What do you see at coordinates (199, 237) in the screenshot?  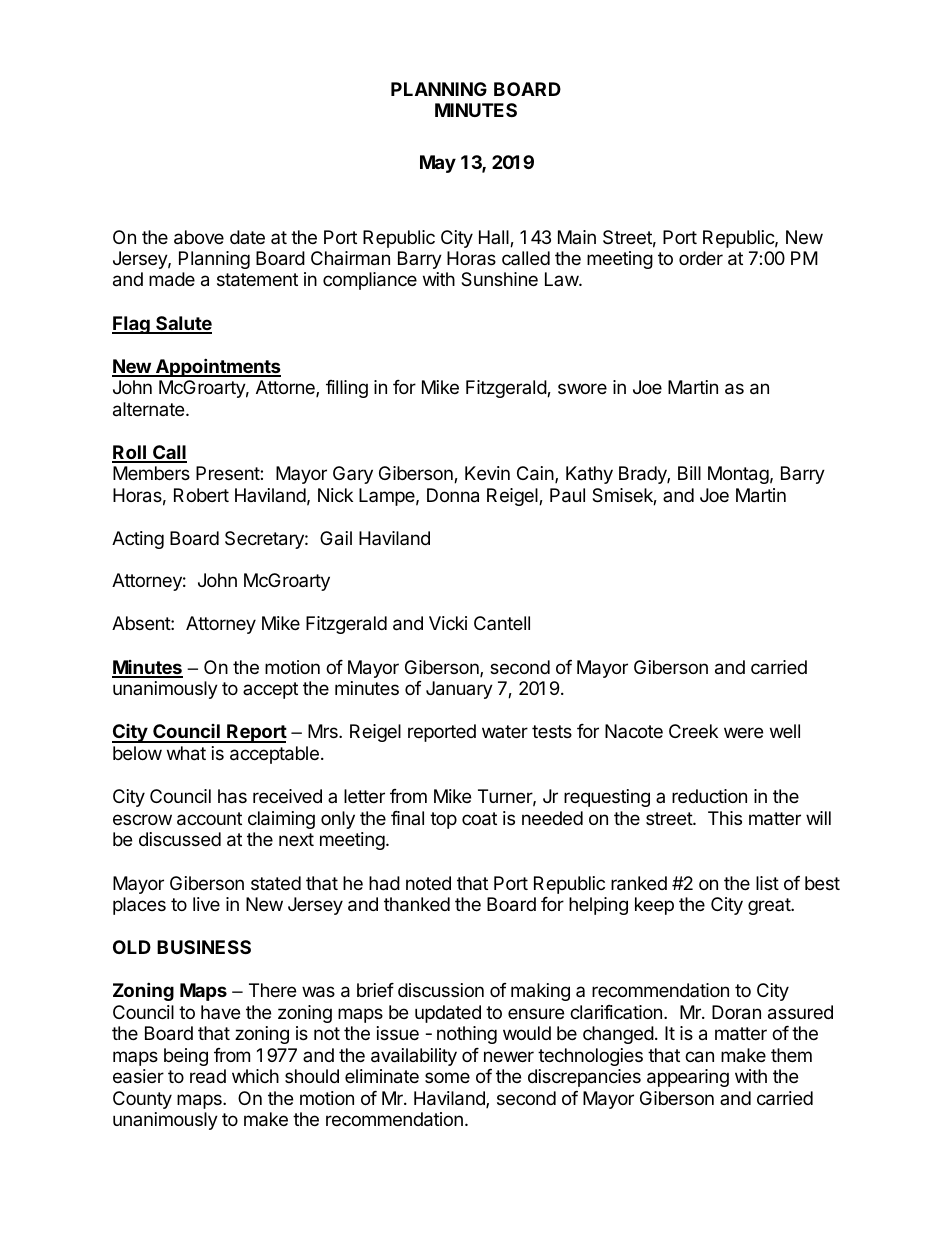 I see `above` at bounding box center [199, 237].
